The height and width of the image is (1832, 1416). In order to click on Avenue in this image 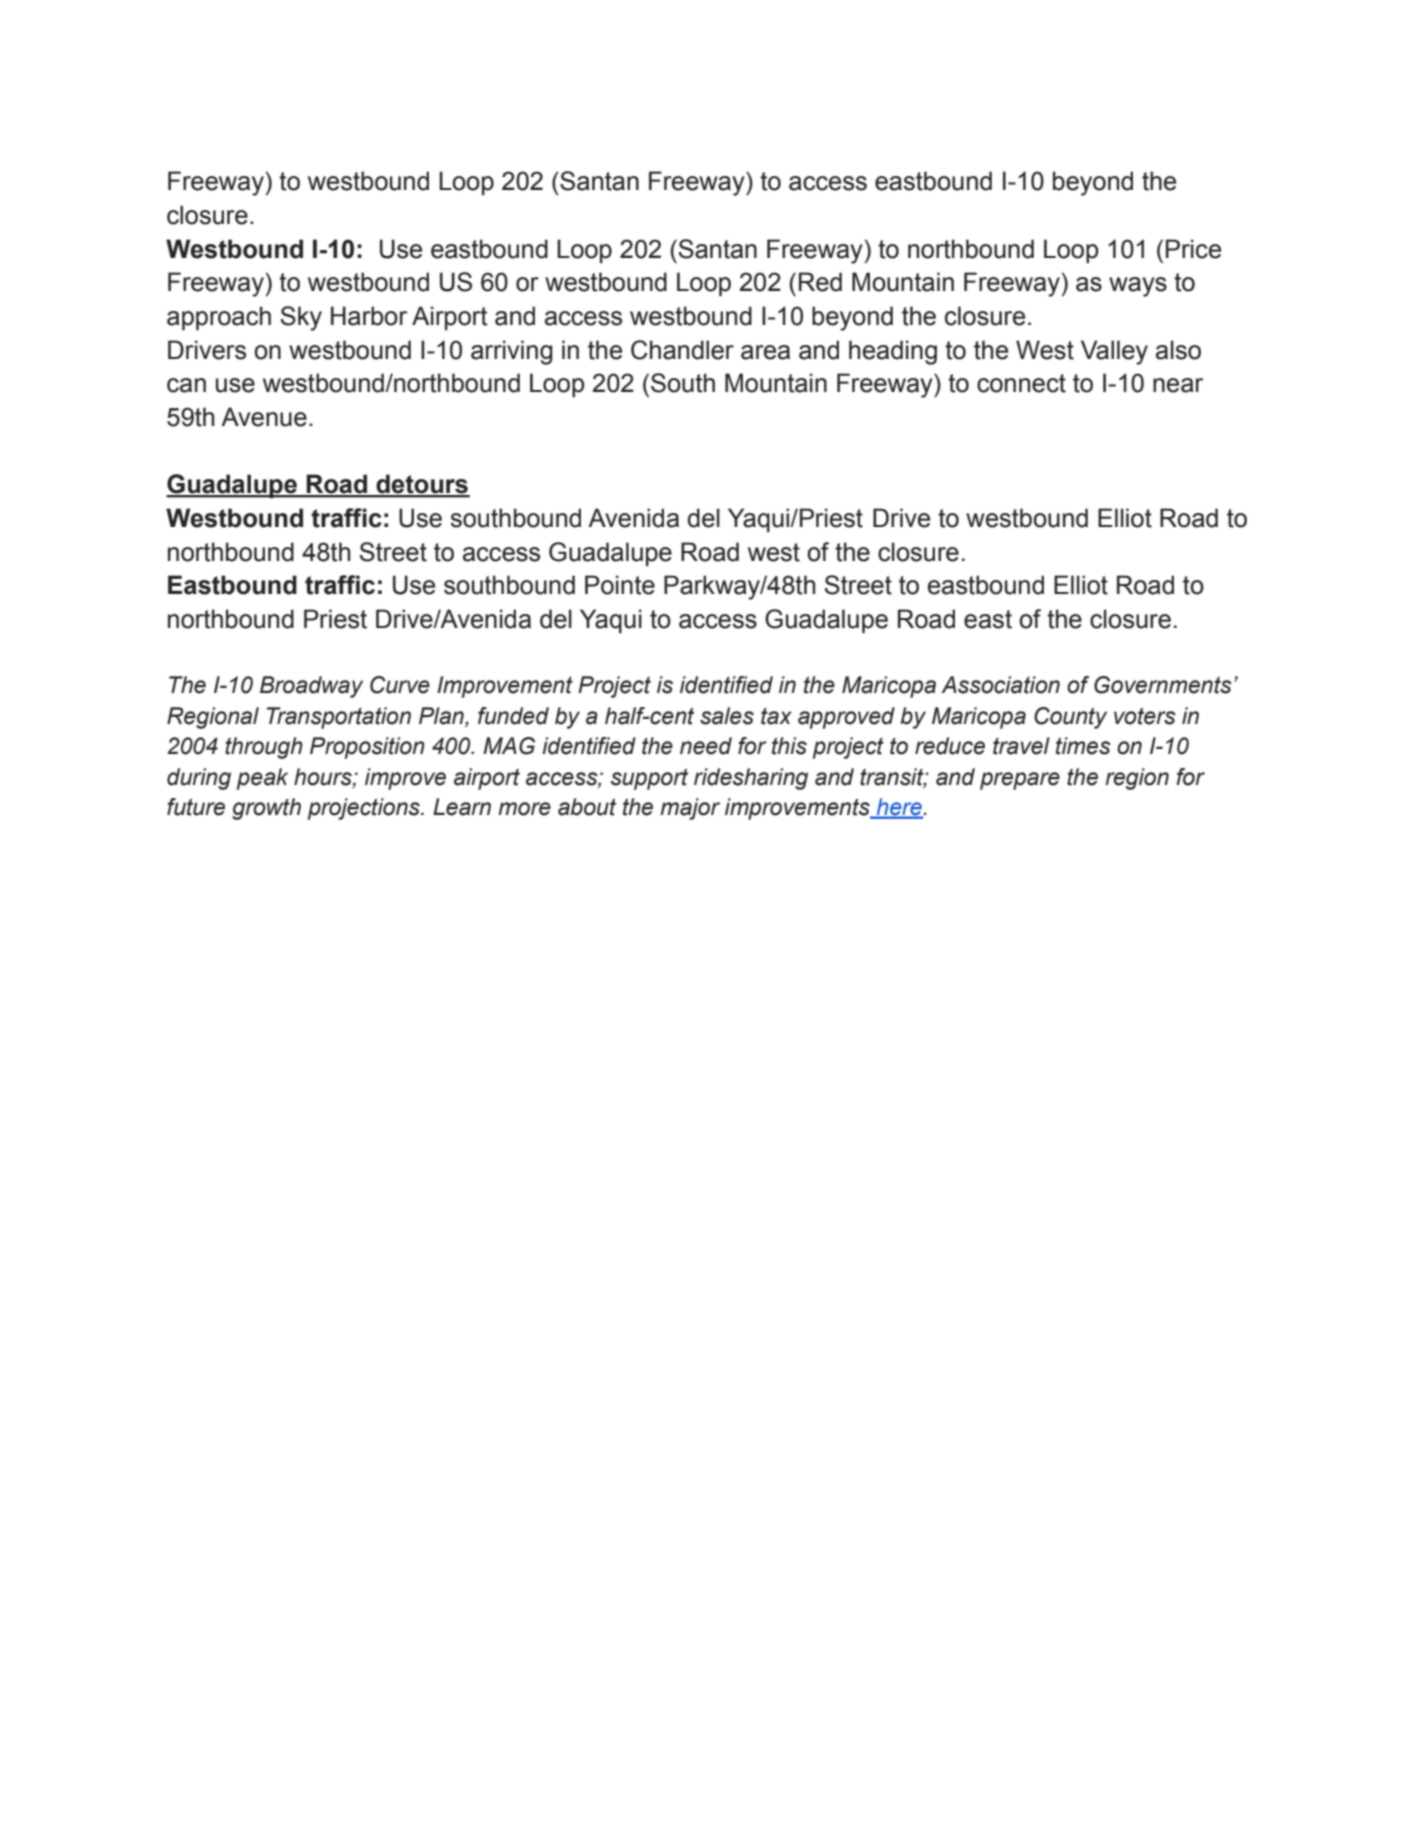, I will do `click(264, 417)`.
